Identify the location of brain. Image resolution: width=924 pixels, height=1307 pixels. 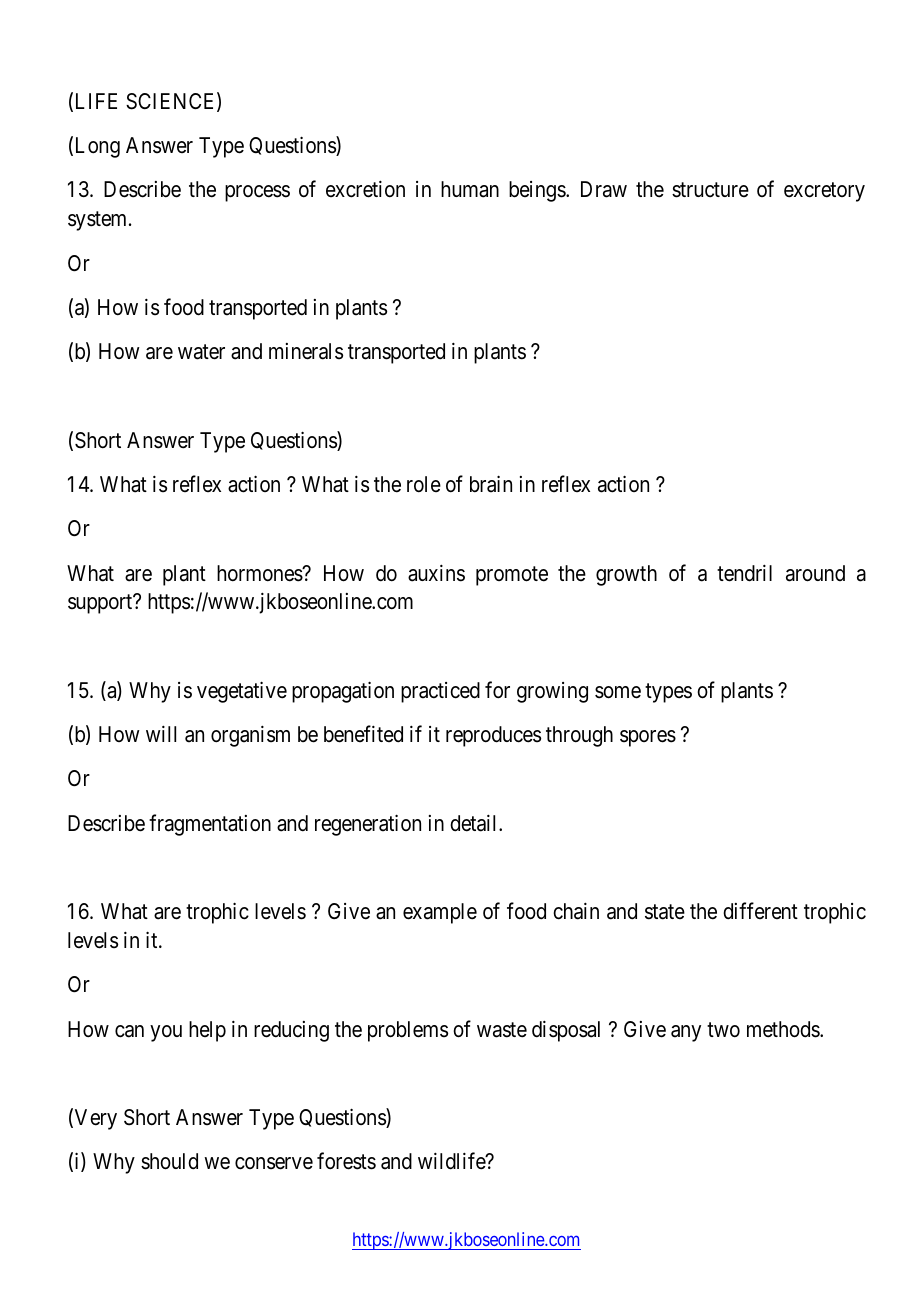
(491, 484).
